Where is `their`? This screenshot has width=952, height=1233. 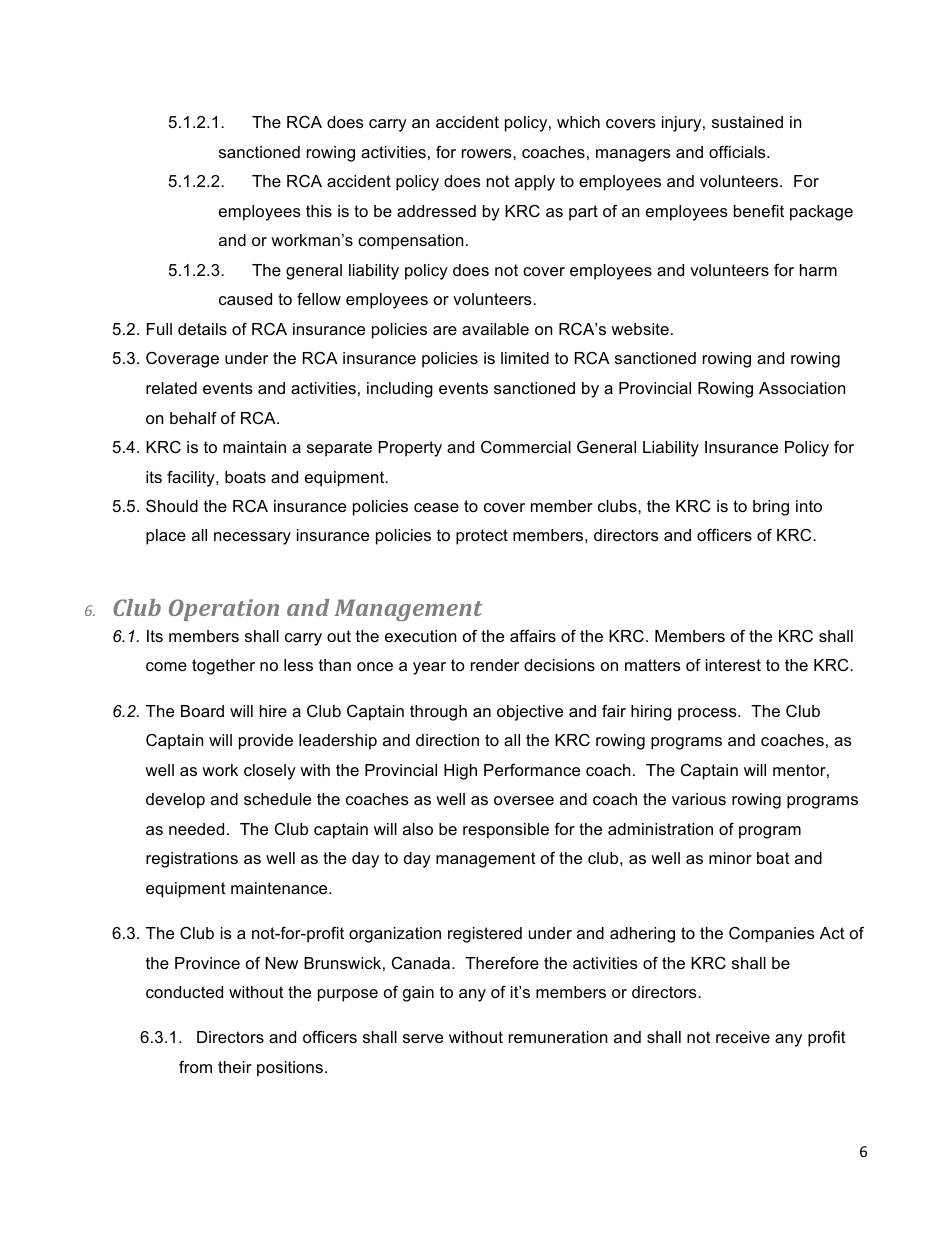 their is located at coordinates (235, 1067).
